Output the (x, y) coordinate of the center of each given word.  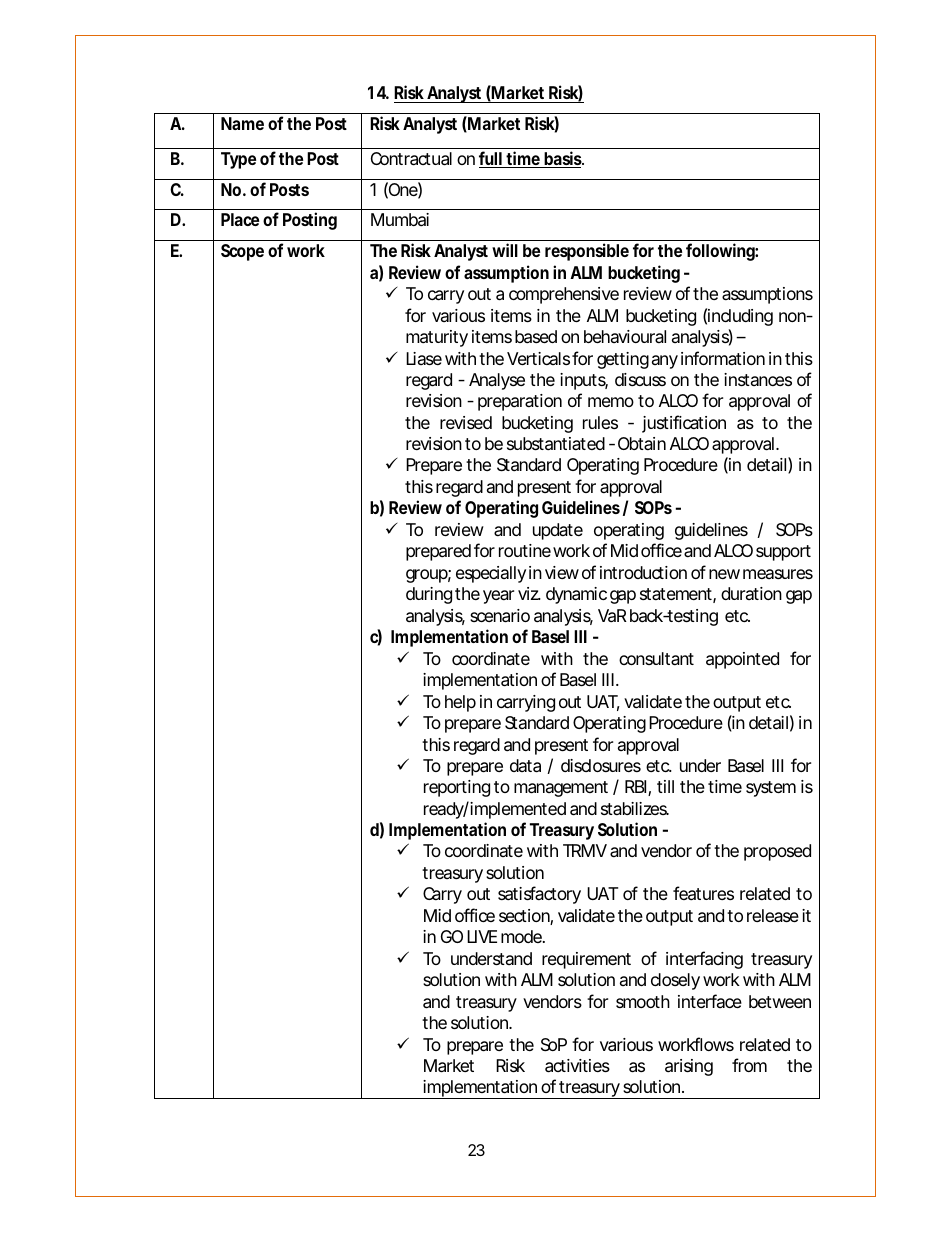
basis (563, 159)
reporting (457, 788)
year (498, 597)
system (771, 789)
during (429, 595)
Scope (242, 252)
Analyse (497, 381)
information (723, 358)
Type (238, 160)
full (491, 159)
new (724, 574)
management (561, 789)
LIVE (482, 936)
